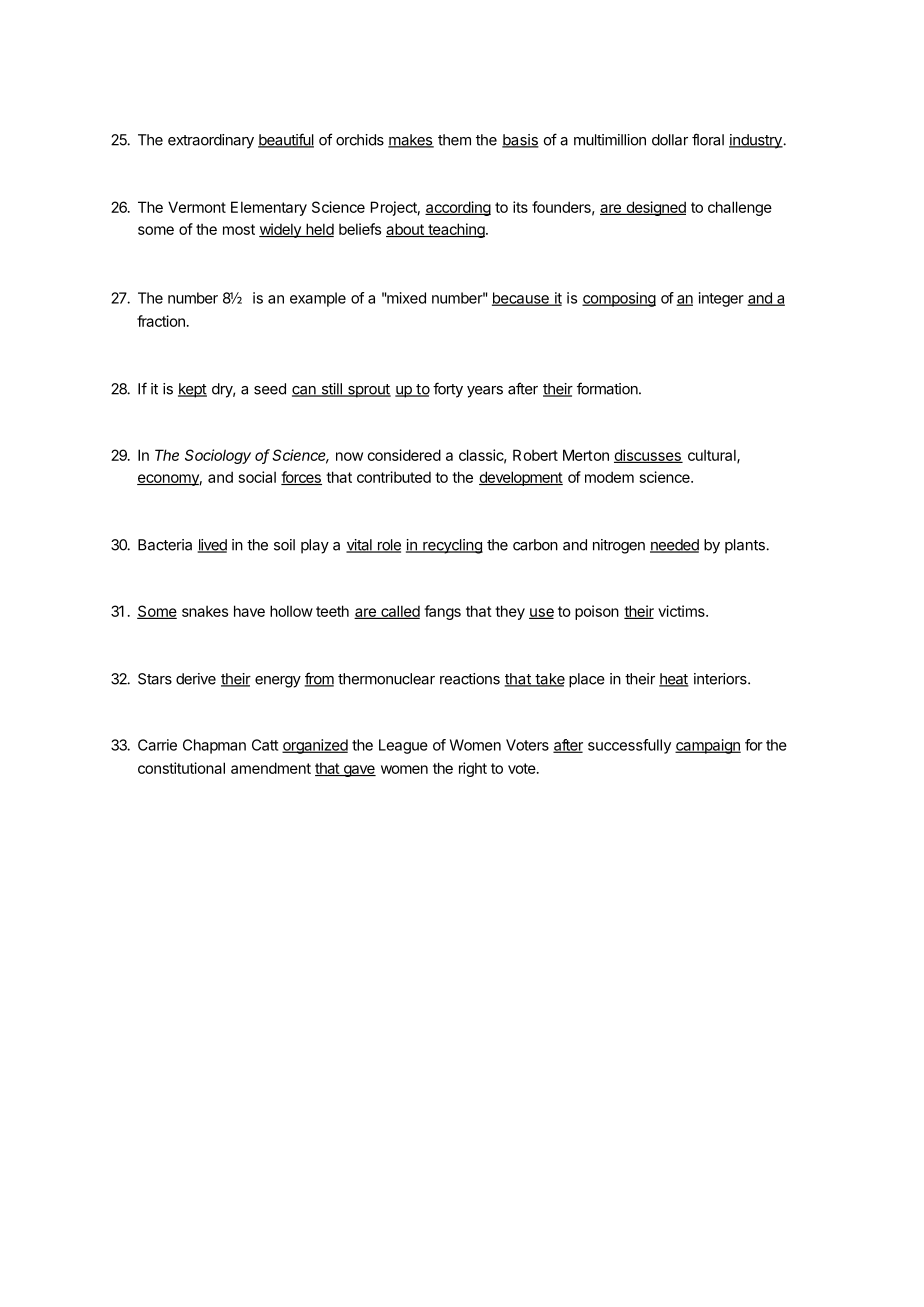  Describe the element at coordinates (473, 769) in the screenshot. I see `right` at that location.
